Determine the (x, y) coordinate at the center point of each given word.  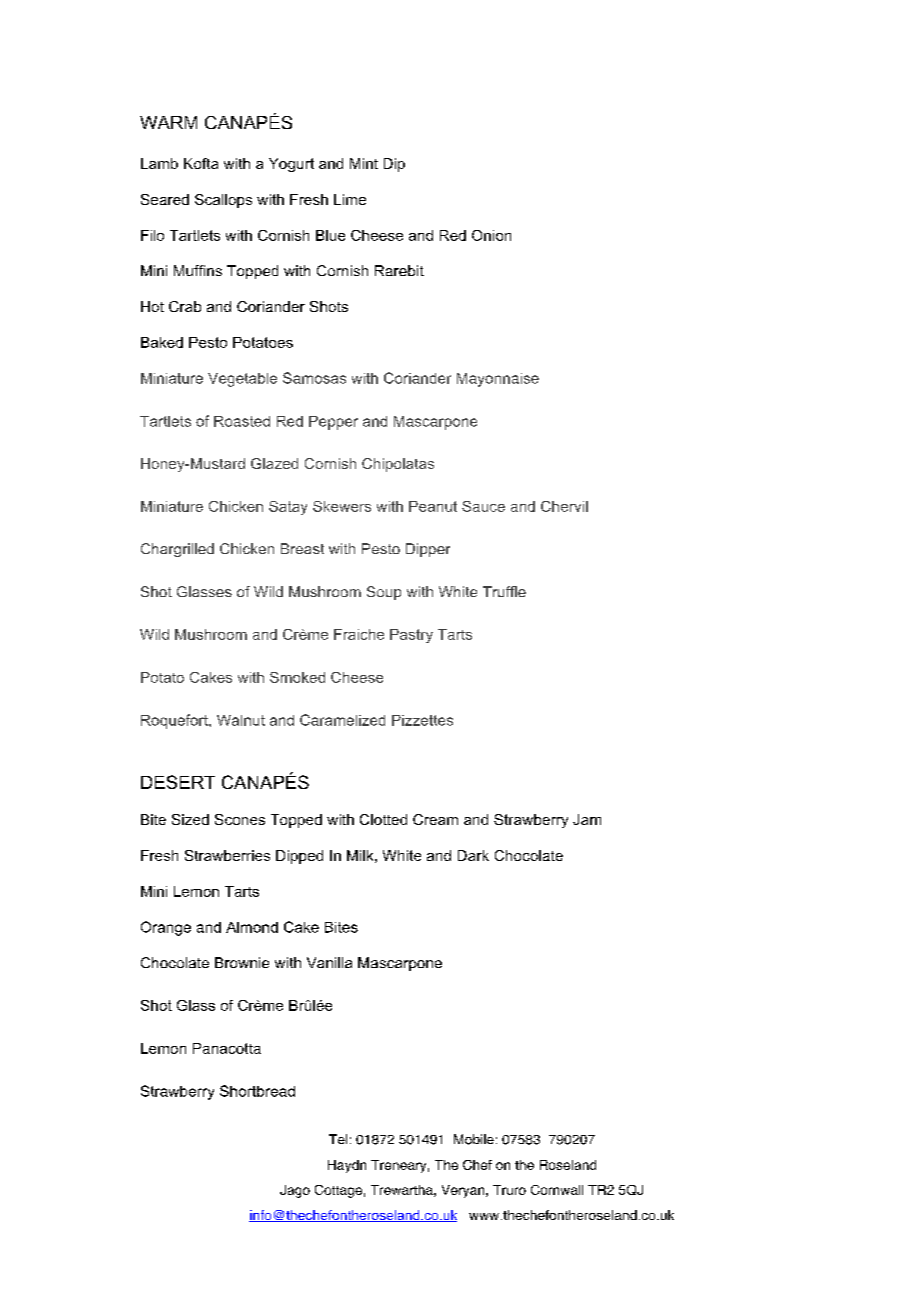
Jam (587, 819)
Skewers (342, 506)
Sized (190, 819)
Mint (364, 163)
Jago (295, 1191)
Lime (350, 199)
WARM (168, 122)
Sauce (483, 506)
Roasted (242, 421)
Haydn (347, 1166)
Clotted (383, 819)
